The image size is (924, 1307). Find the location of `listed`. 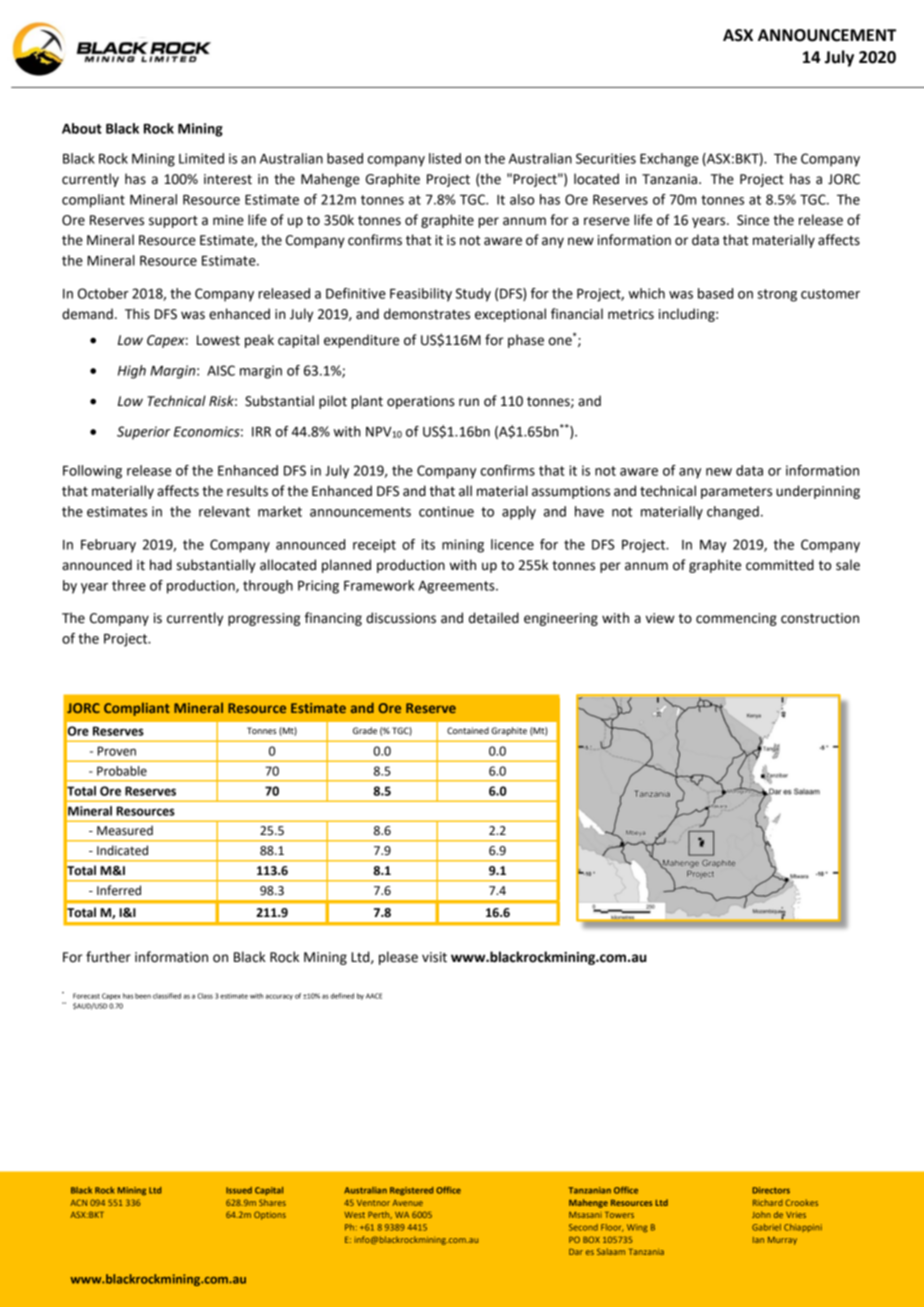

listed is located at coordinates (445, 158).
